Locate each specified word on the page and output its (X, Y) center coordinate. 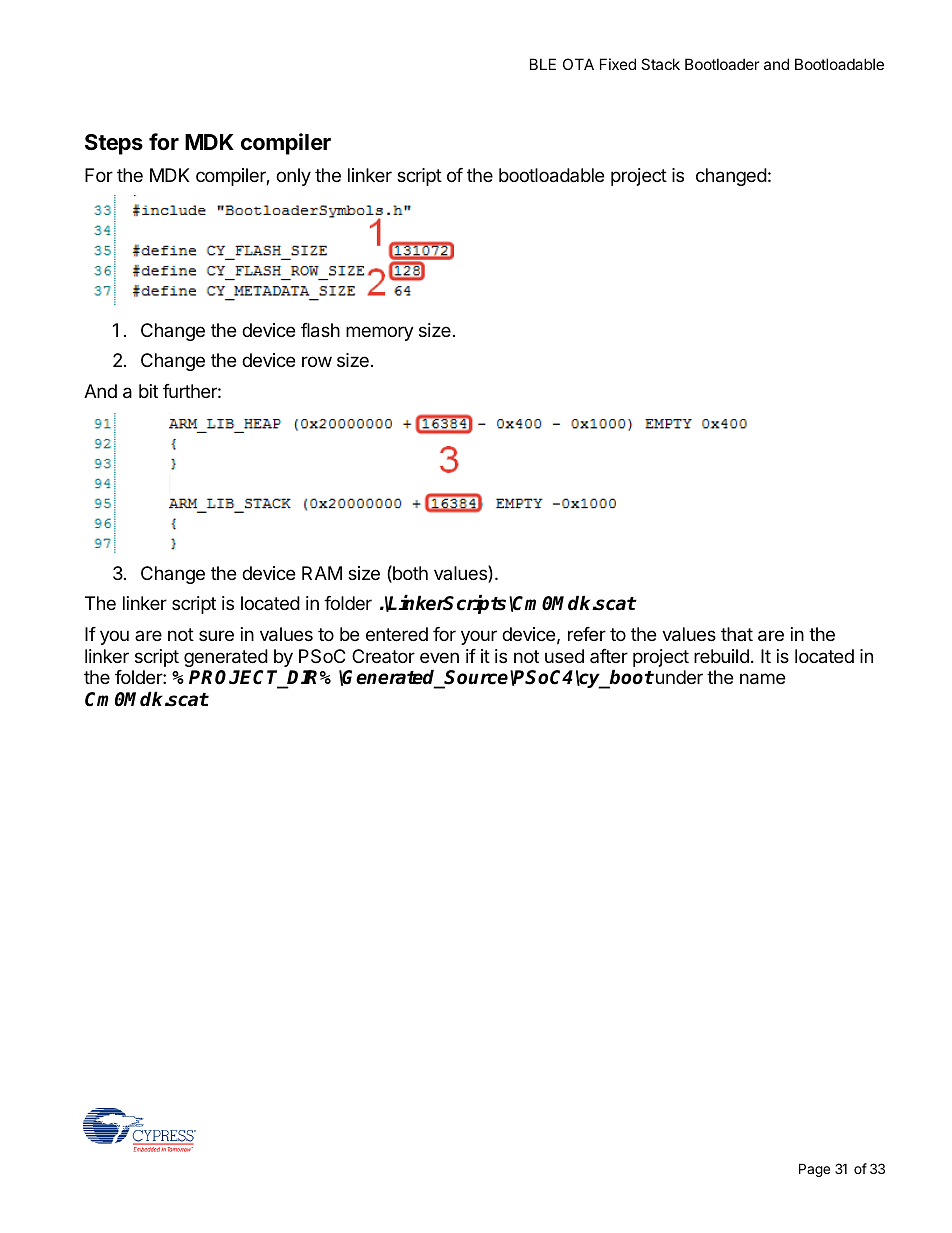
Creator (383, 656)
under (679, 677)
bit (148, 391)
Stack (660, 64)
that (737, 634)
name (762, 679)
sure (216, 635)
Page (814, 1170)
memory (380, 333)
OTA (578, 64)
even (439, 657)
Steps (114, 144)
